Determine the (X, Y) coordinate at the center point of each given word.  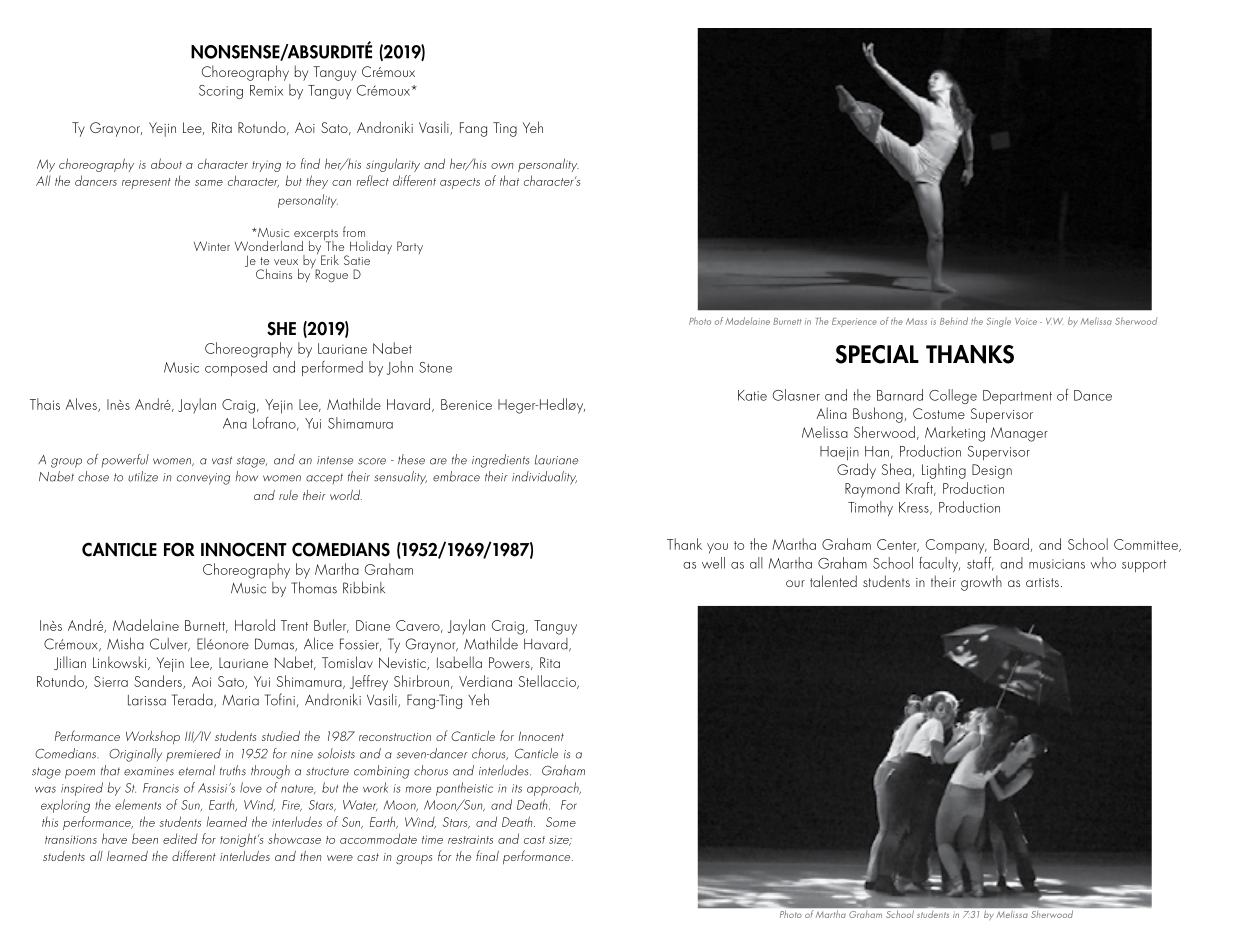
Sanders (159, 682)
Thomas (314, 588)
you (717, 548)
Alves (82, 405)
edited (180, 838)
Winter (212, 246)
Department (1017, 397)
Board (1011, 544)
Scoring (221, 92)
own (502, 166)
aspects (460, 183)
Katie (752, 395)
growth (981, 583)
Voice (1026, 321)
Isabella (459, 662)
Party (410, 247)
